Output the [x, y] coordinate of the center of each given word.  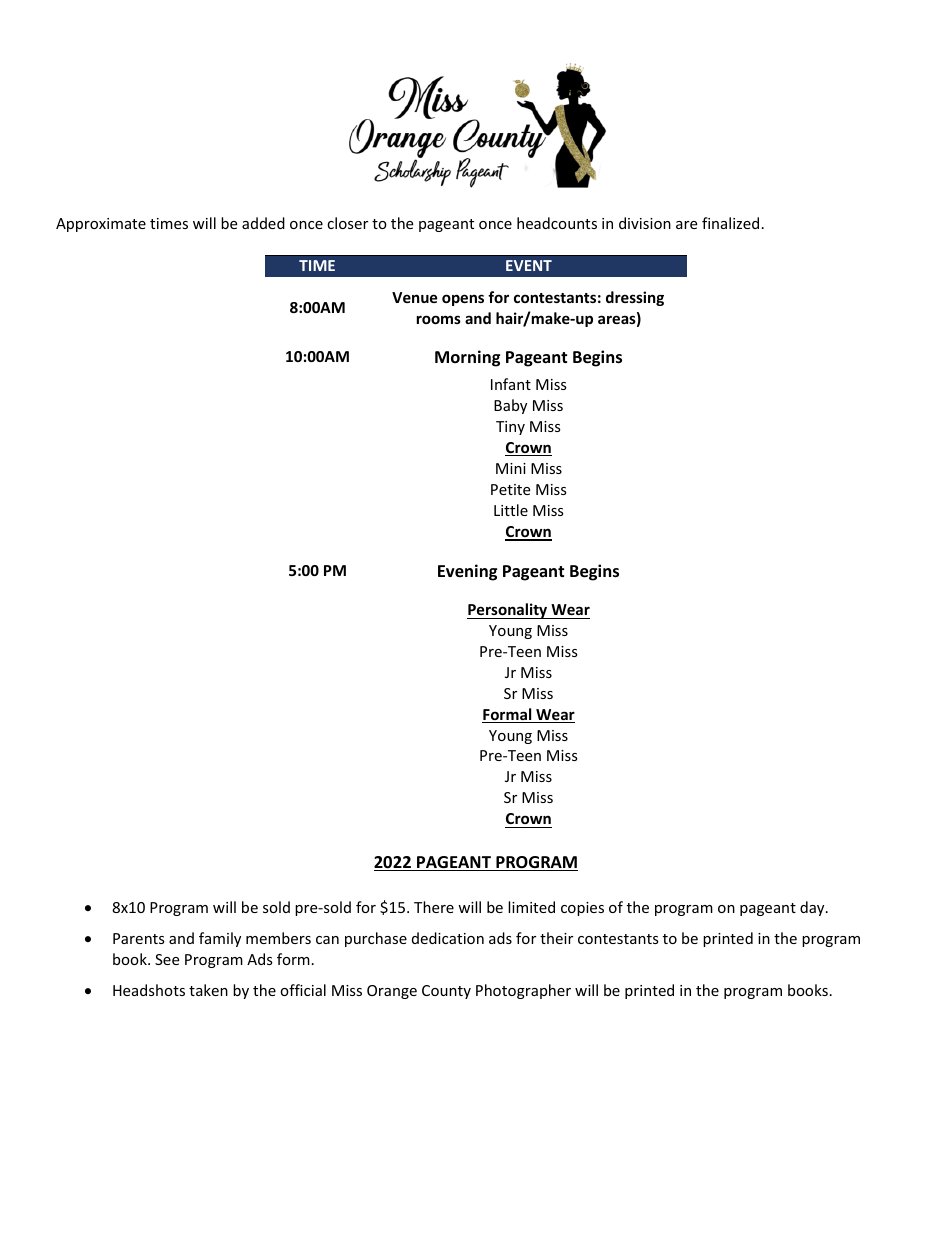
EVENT [529, 265]
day [813, 908]
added [263, 223]
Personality [508, 611]
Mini [511, 468]
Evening [467, 572]
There [434, 907]
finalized [730, 223]
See [167, 959]
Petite [510, 489]
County [446, 992]
